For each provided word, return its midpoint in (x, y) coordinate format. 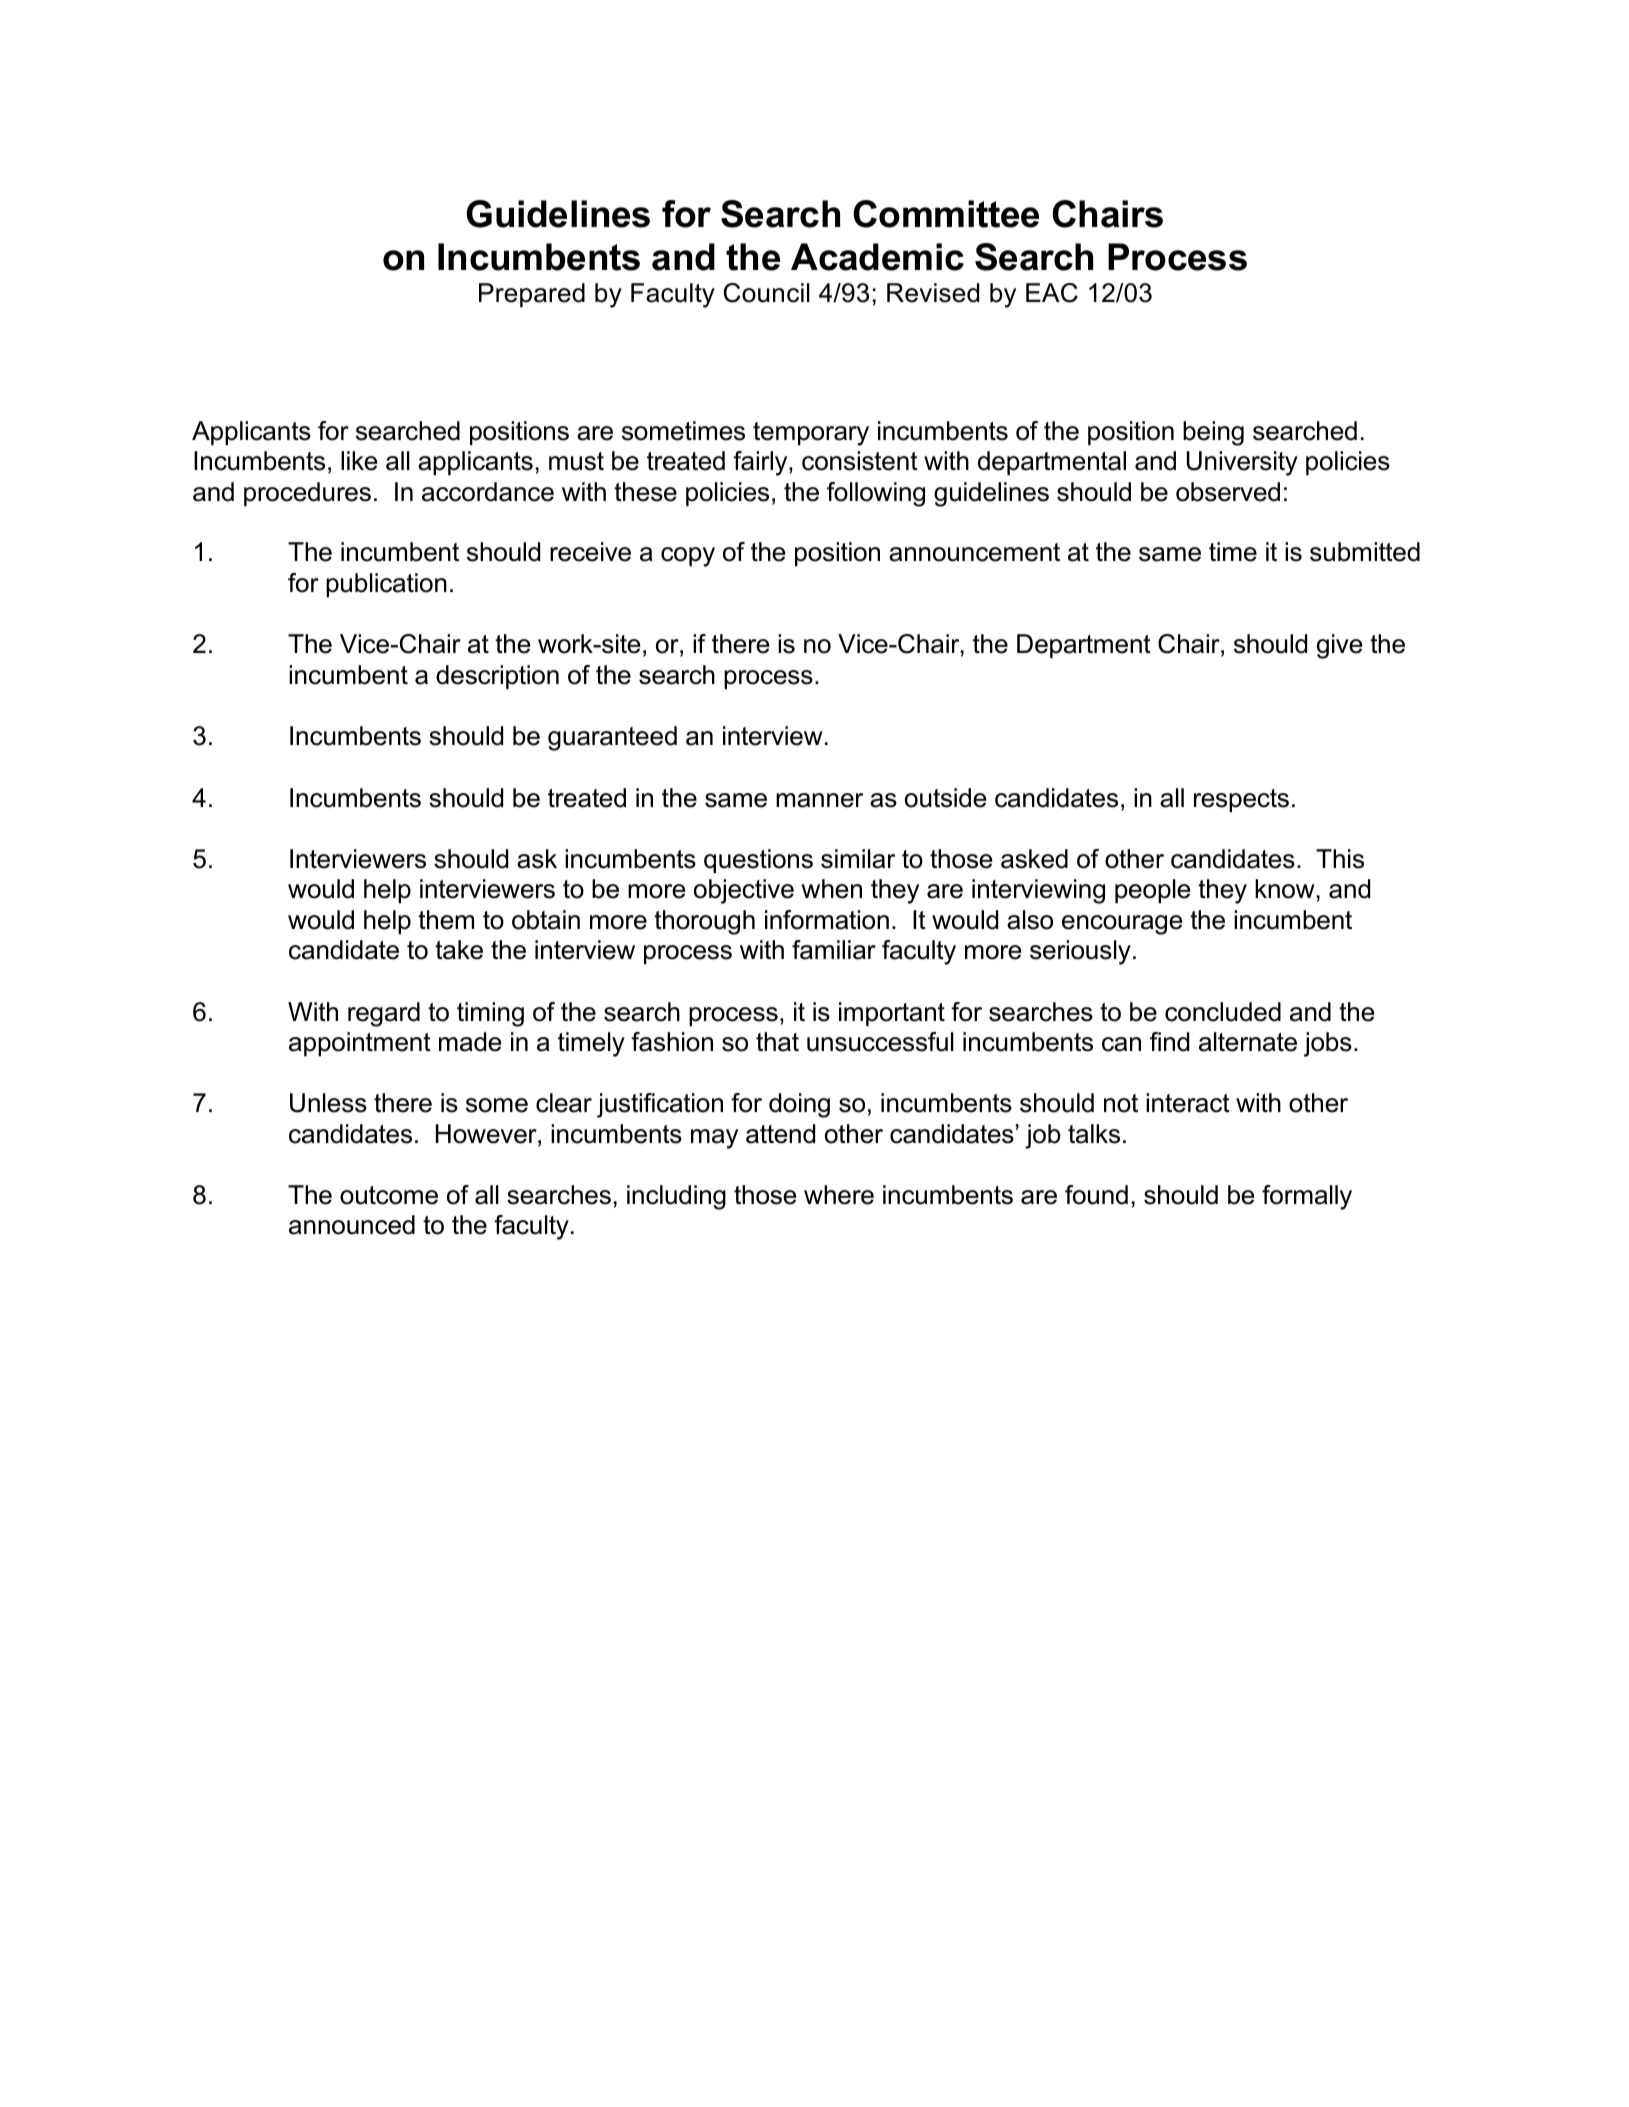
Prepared (532, 295)
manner (819, 800)
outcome (389, 1195)
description (497, 677)
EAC (1052, 293)
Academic (877, 257)
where (839, 1195)
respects (1241, 801)
